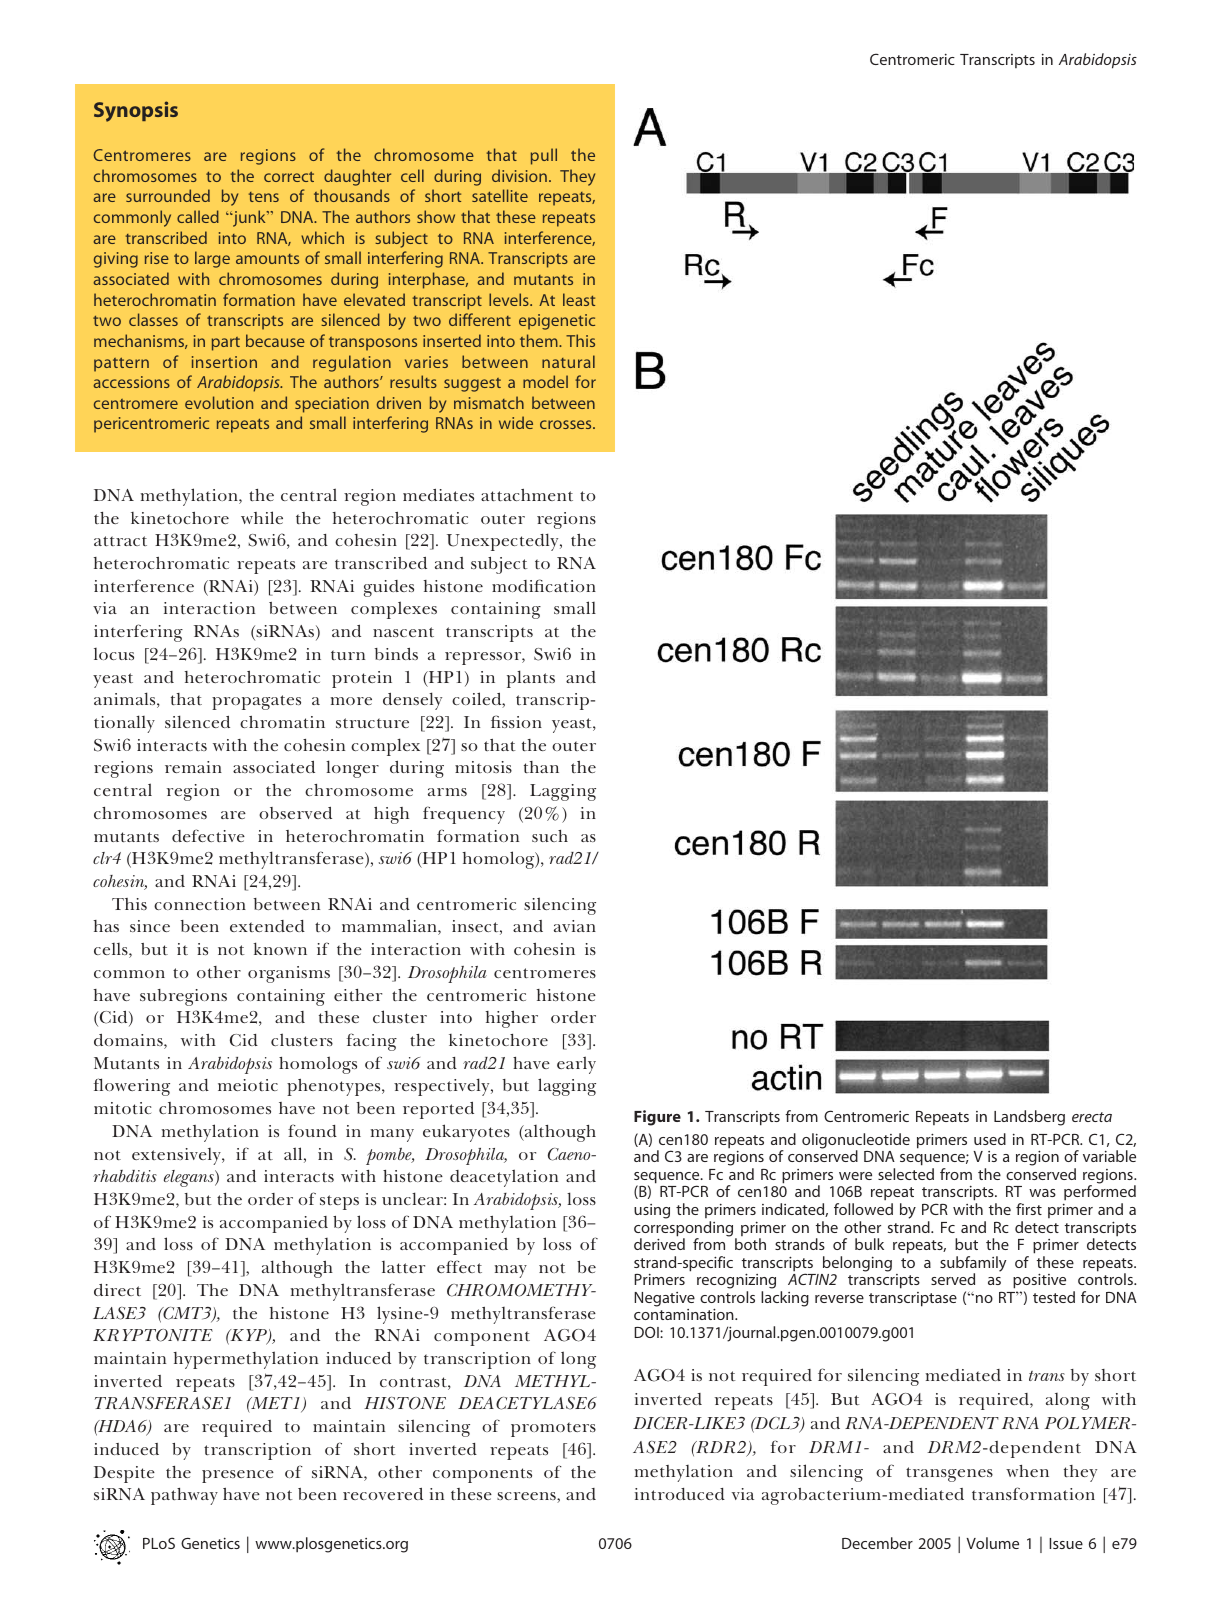 This screenshot has width=1230, height=1622. Describe the element at coordinates (541, 767) in the screenshot. I see `than` at that location.
